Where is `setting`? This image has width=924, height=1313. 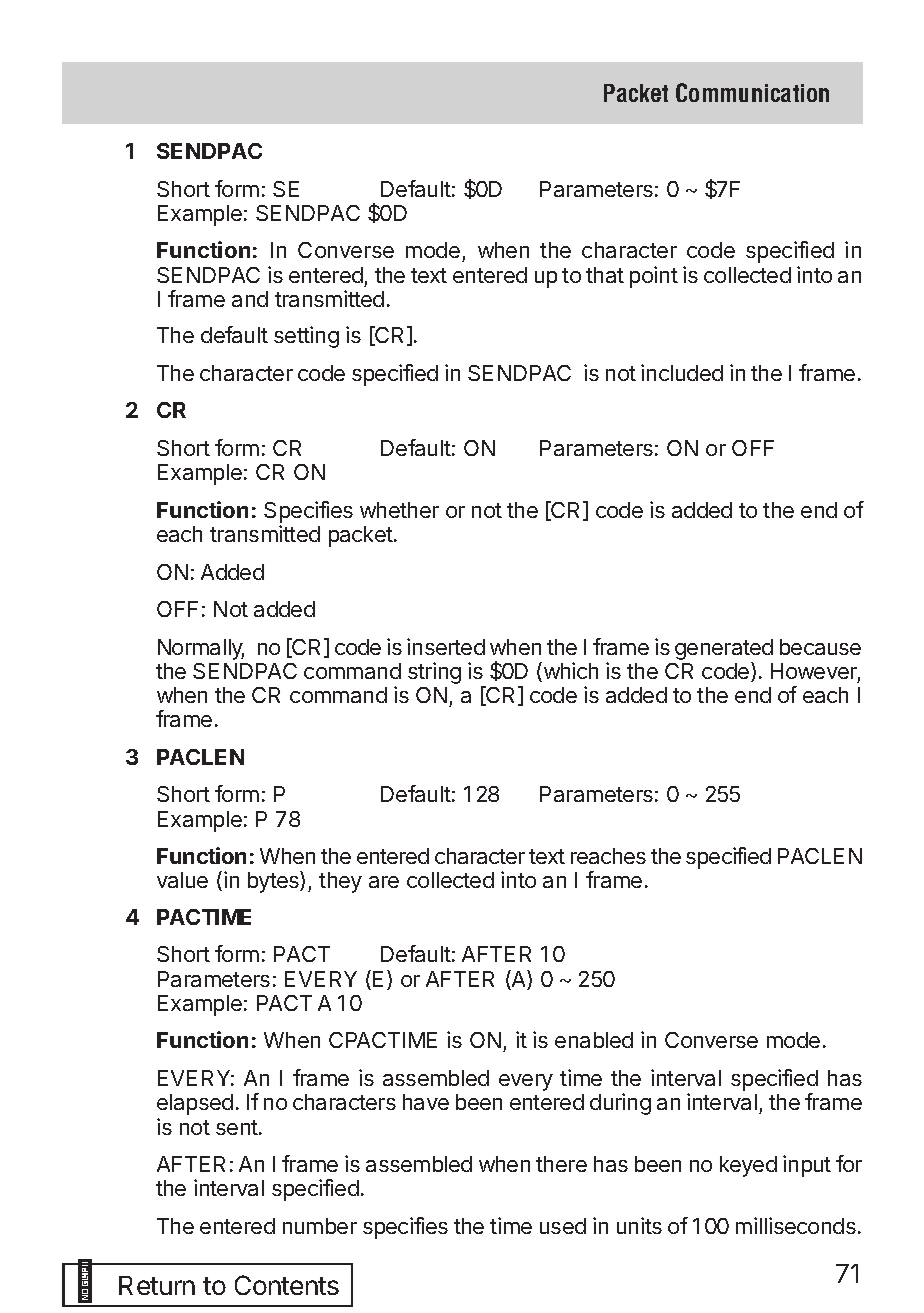 setting is located at coordinates (306, 337).
